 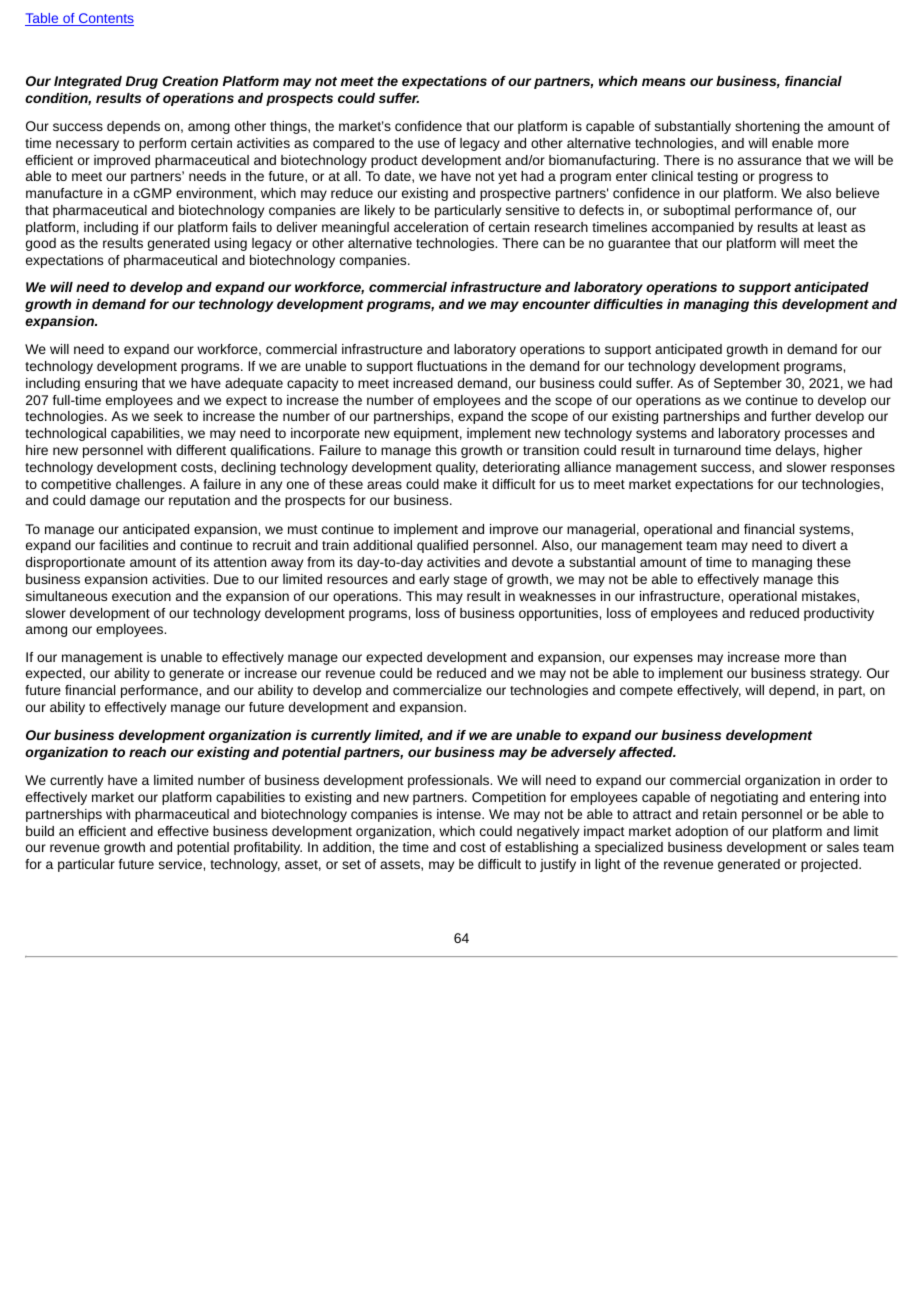 I want to click on use, so click(x=429, y=144).
